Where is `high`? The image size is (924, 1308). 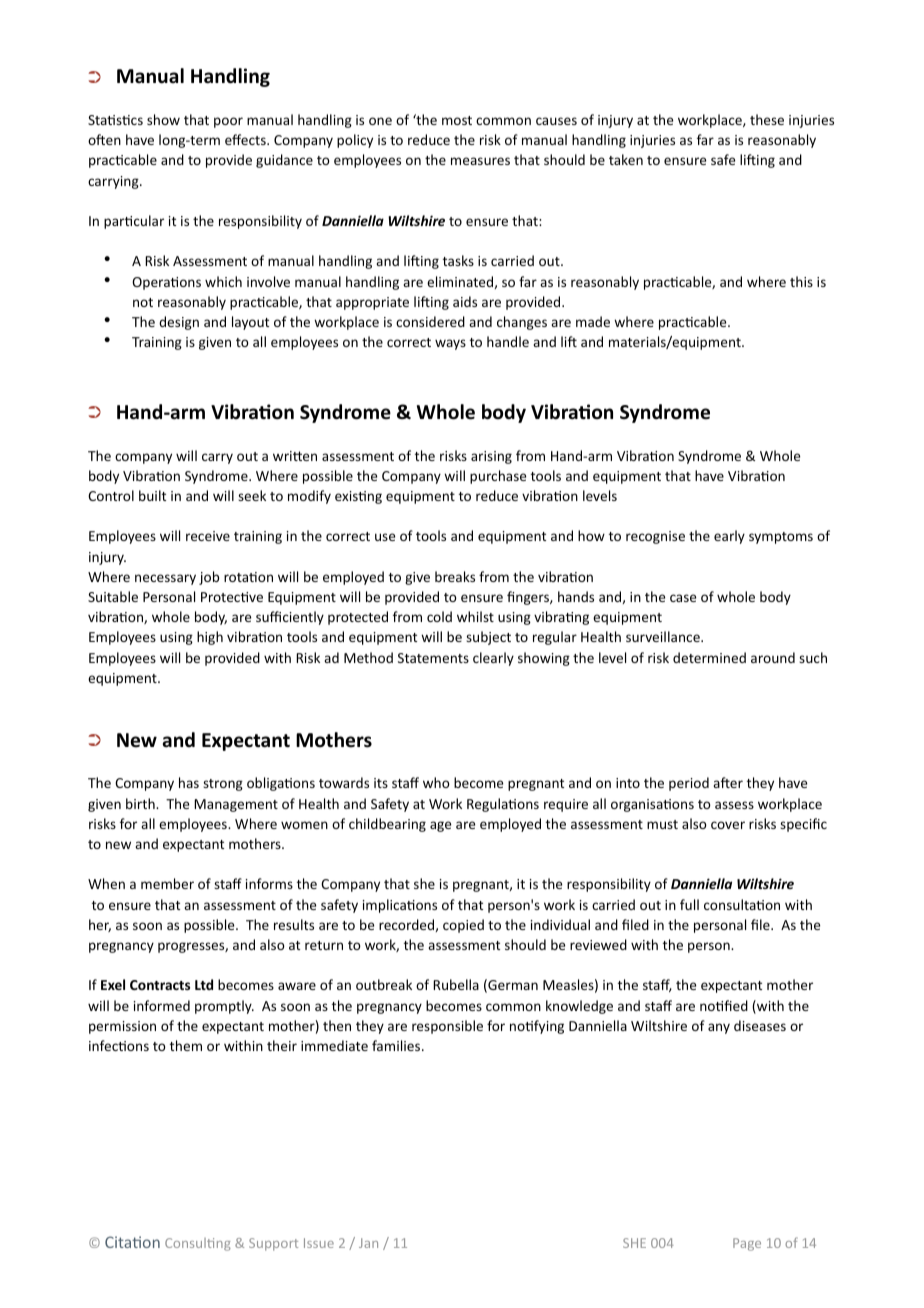
high is located at coordinates (210, 638).
